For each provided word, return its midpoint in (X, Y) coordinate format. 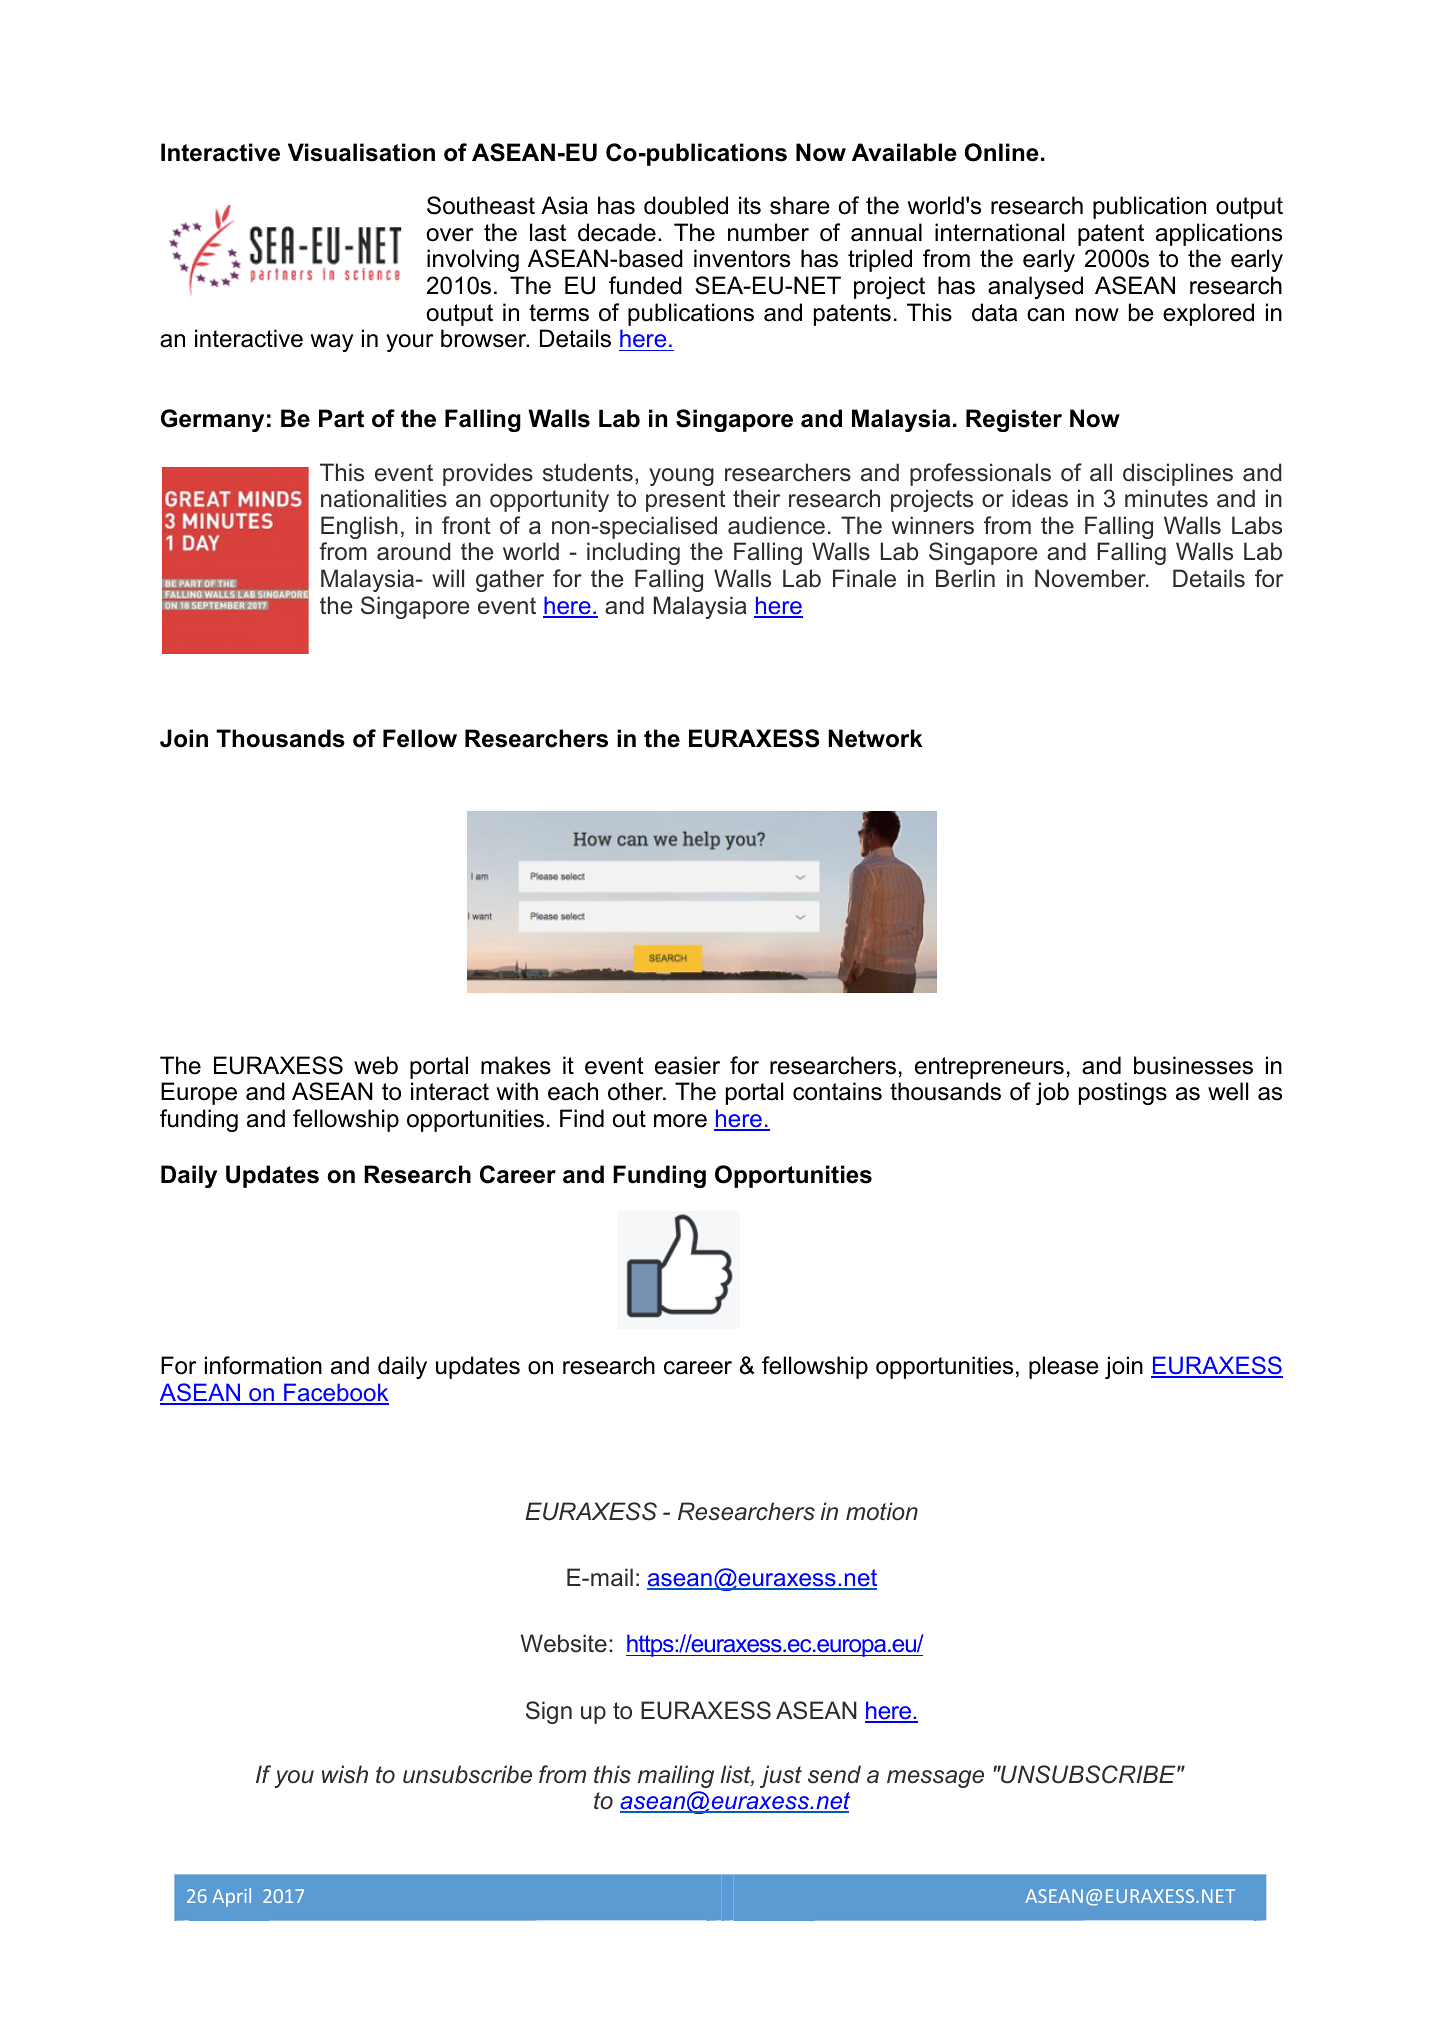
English (359, 527)
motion (882, 1511)
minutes (1166, 498)
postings (1123, 1093)
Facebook (335, 1393)
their (756, 498)
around (413, 551)
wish (345, 1774)
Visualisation (361, 152)
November (1091, 578)
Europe (199, 1093)
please (1064, 1367)
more (680, 1121)
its (750, 205)
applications (1219, 234)
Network (875, 738)
